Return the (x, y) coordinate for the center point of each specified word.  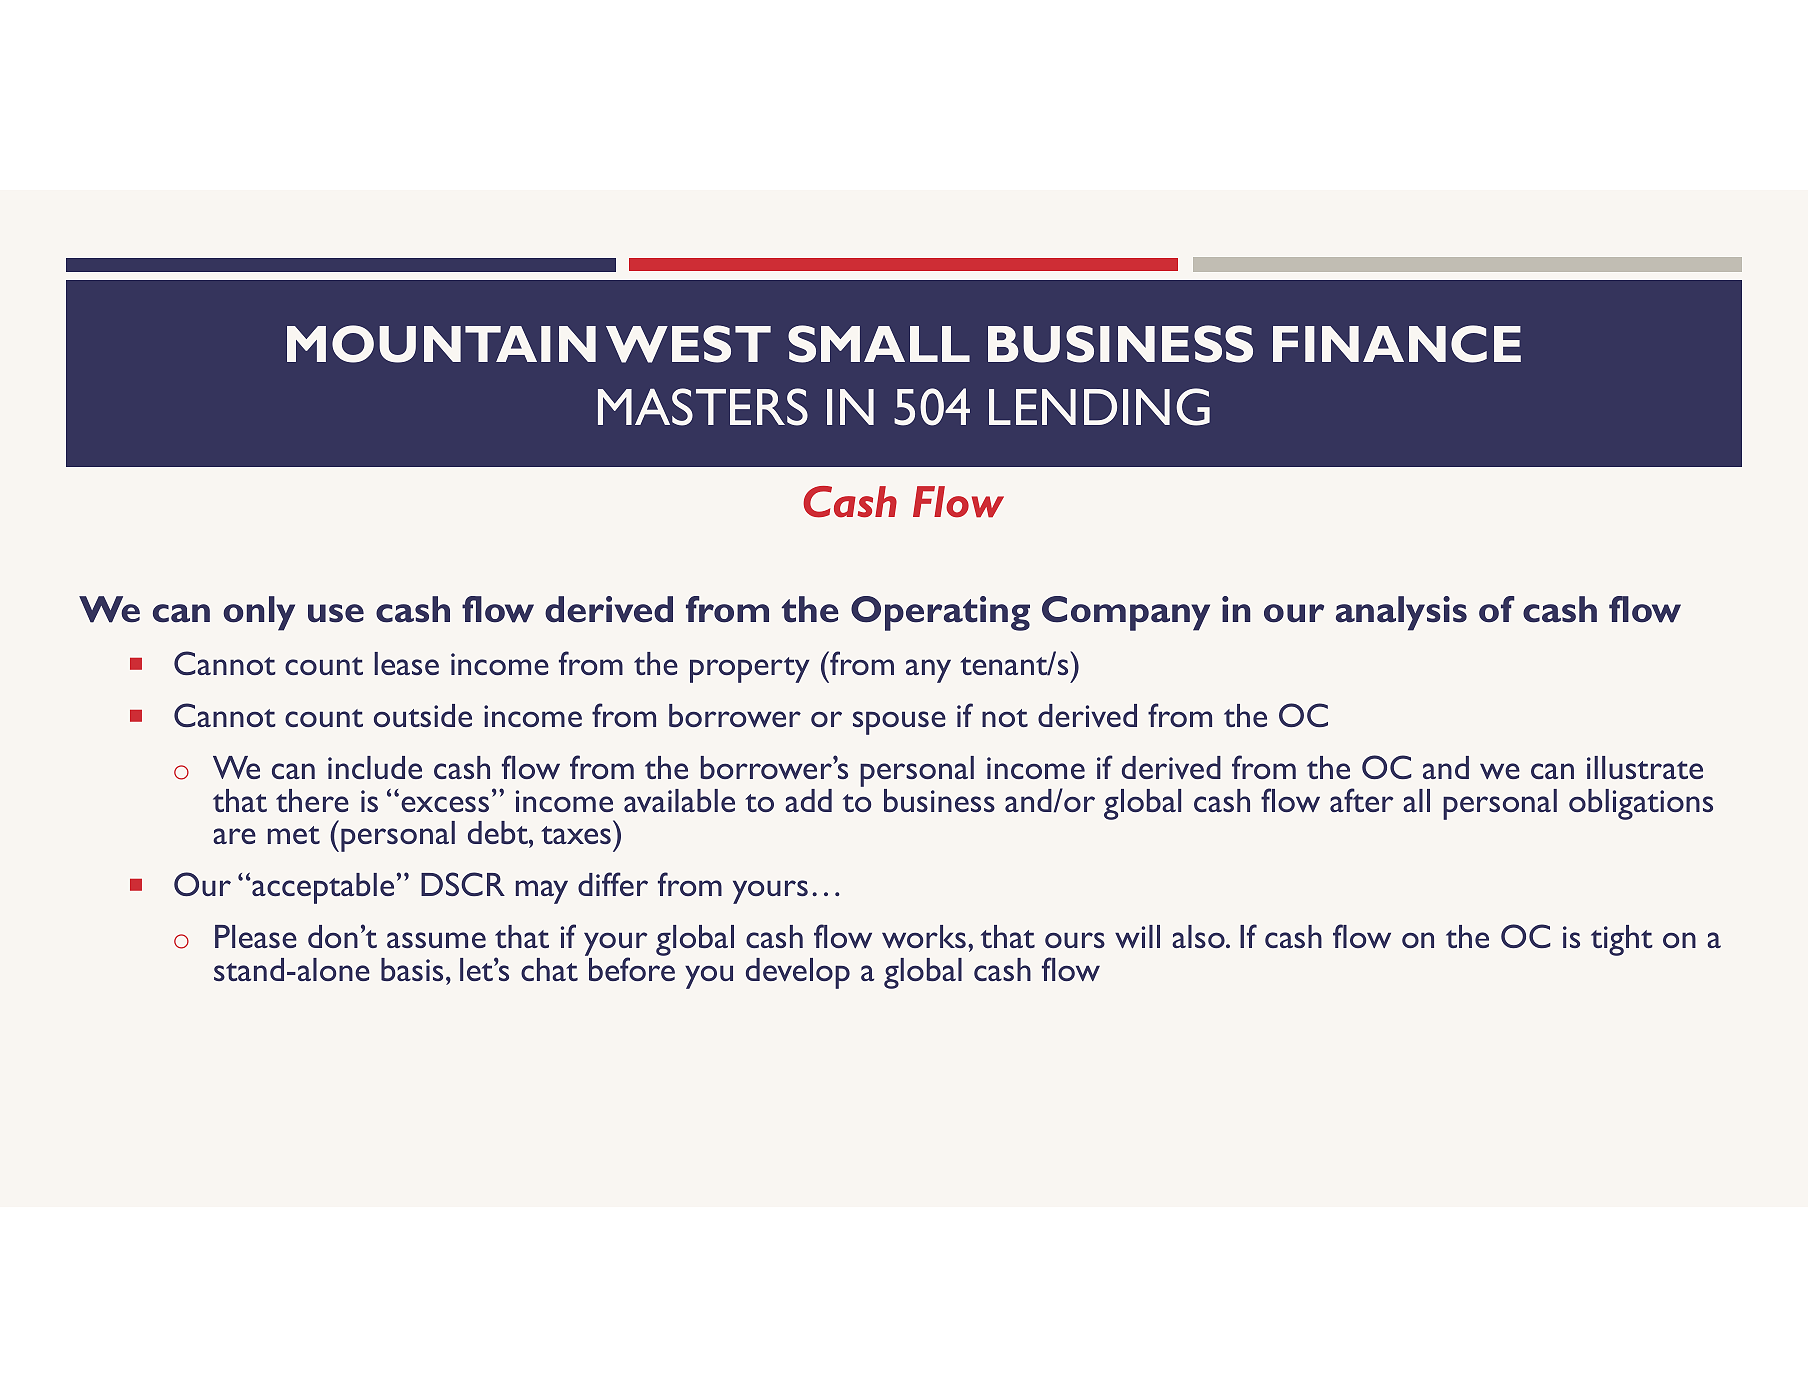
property (749, 670)
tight (1622, 940)
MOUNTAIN (441, 344)
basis (412, 969)
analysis (1401, 613)
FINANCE (1397, 344)
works (924, 936)
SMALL (879, 344)
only (259, 613)
